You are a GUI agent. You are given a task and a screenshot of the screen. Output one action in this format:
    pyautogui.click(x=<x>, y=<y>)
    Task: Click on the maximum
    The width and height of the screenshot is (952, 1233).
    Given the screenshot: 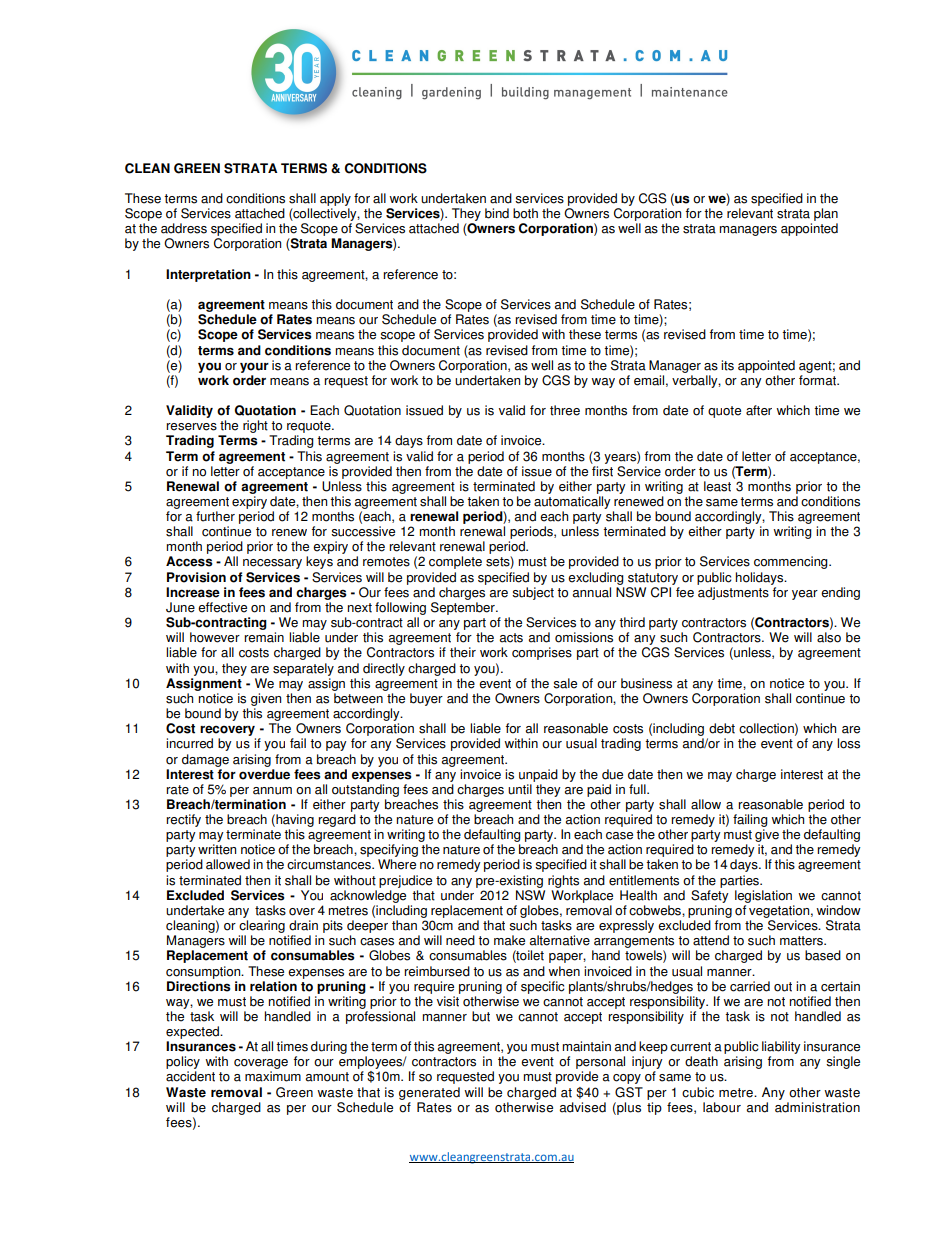 What is the action you would take?
    pyautogui.click(x=273, y=1076)
